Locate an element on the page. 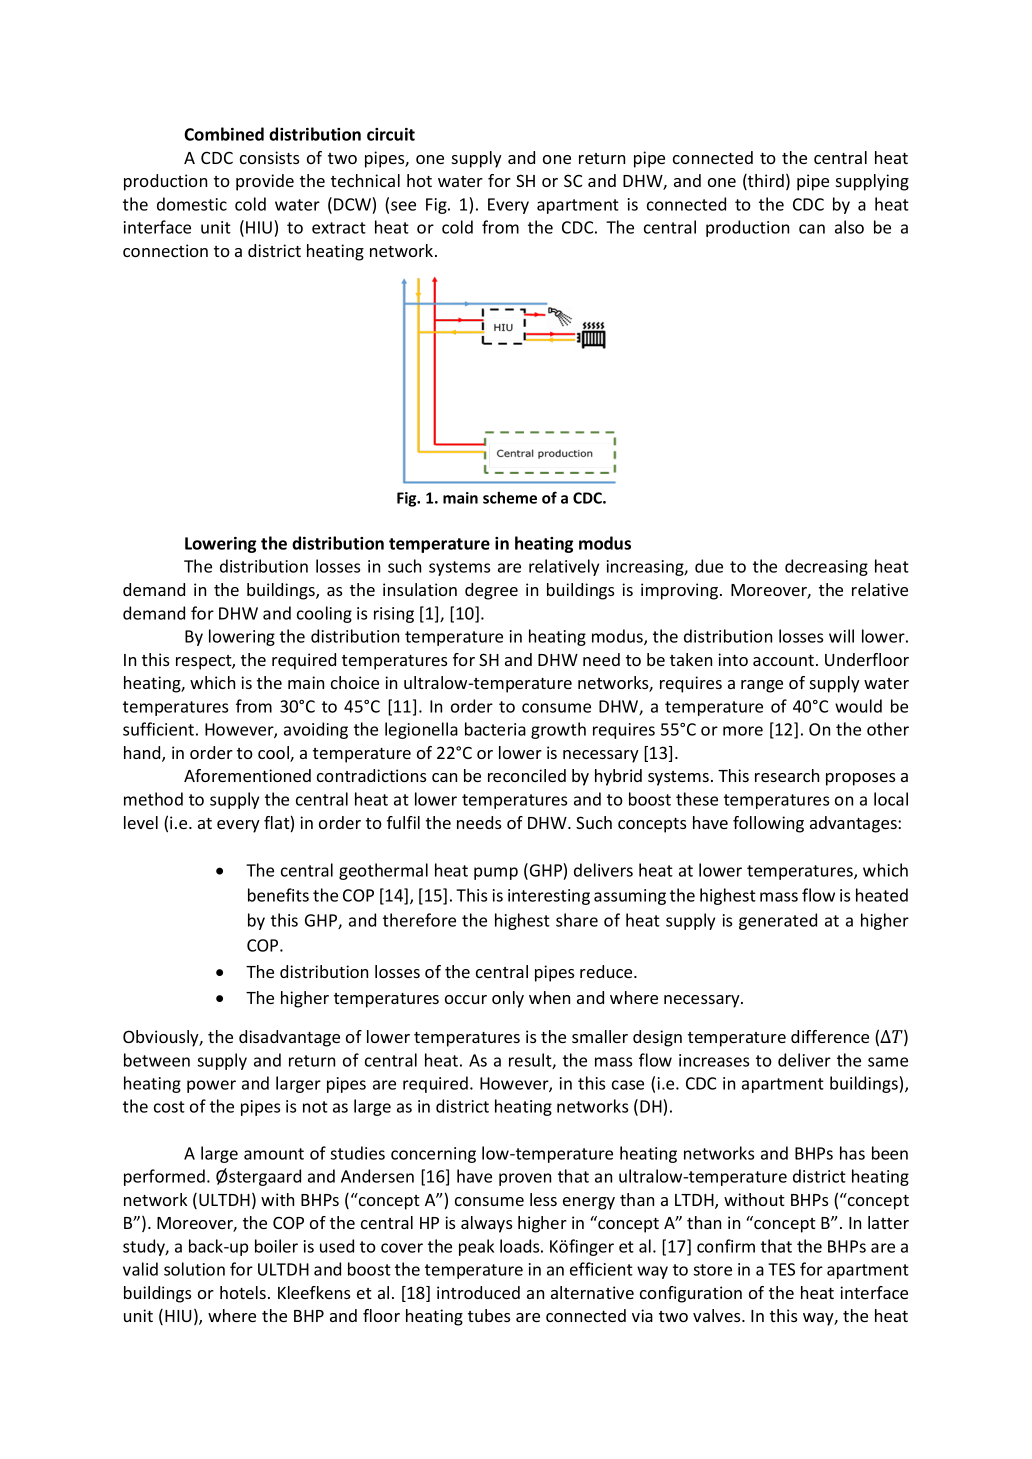  TES is located at coordinates (781, 1269).
